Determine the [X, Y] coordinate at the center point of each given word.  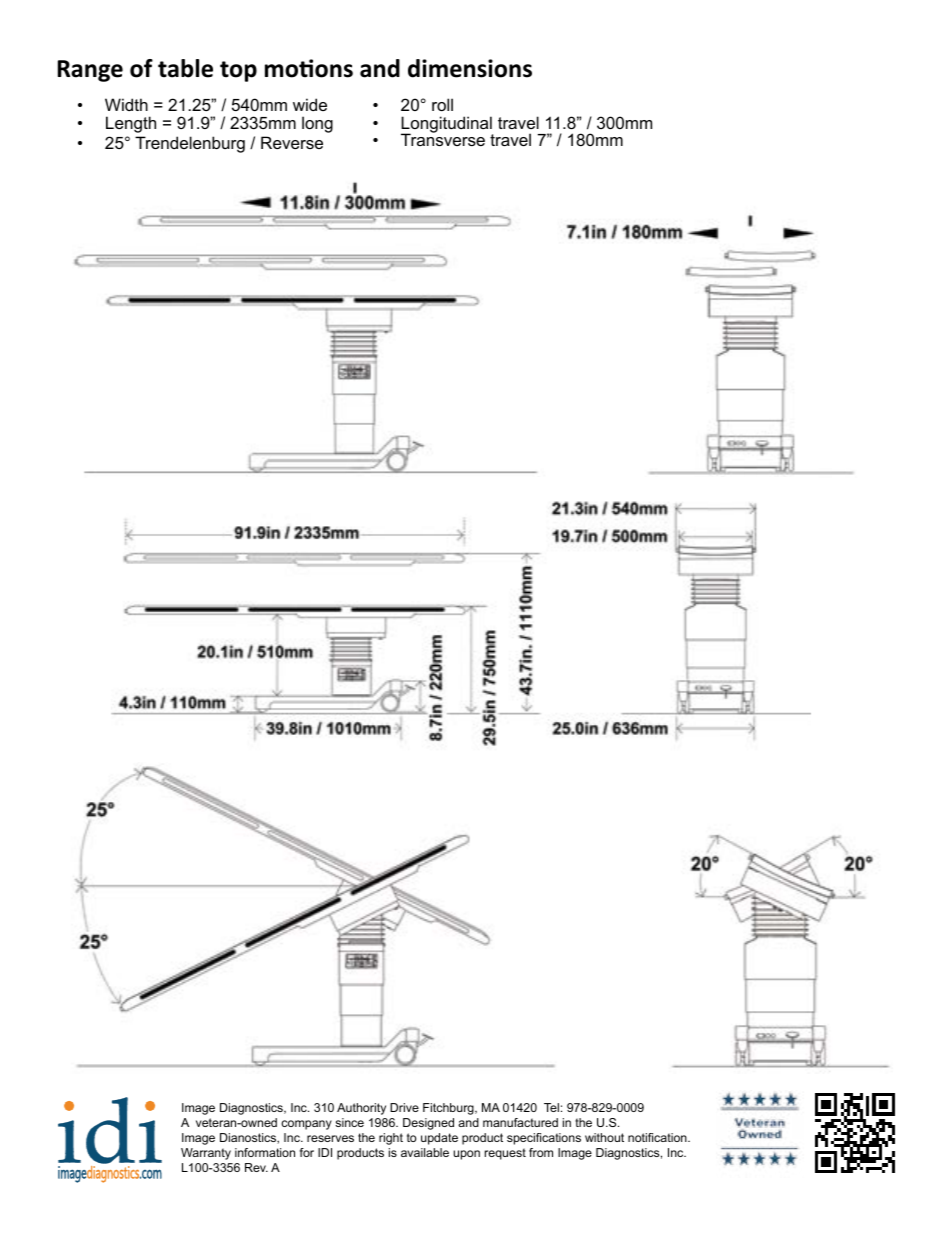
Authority [361, 1109]
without [604, 1137]
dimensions [470, 68]
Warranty [206, 1154]
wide [310, 104]
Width [126, 104]
